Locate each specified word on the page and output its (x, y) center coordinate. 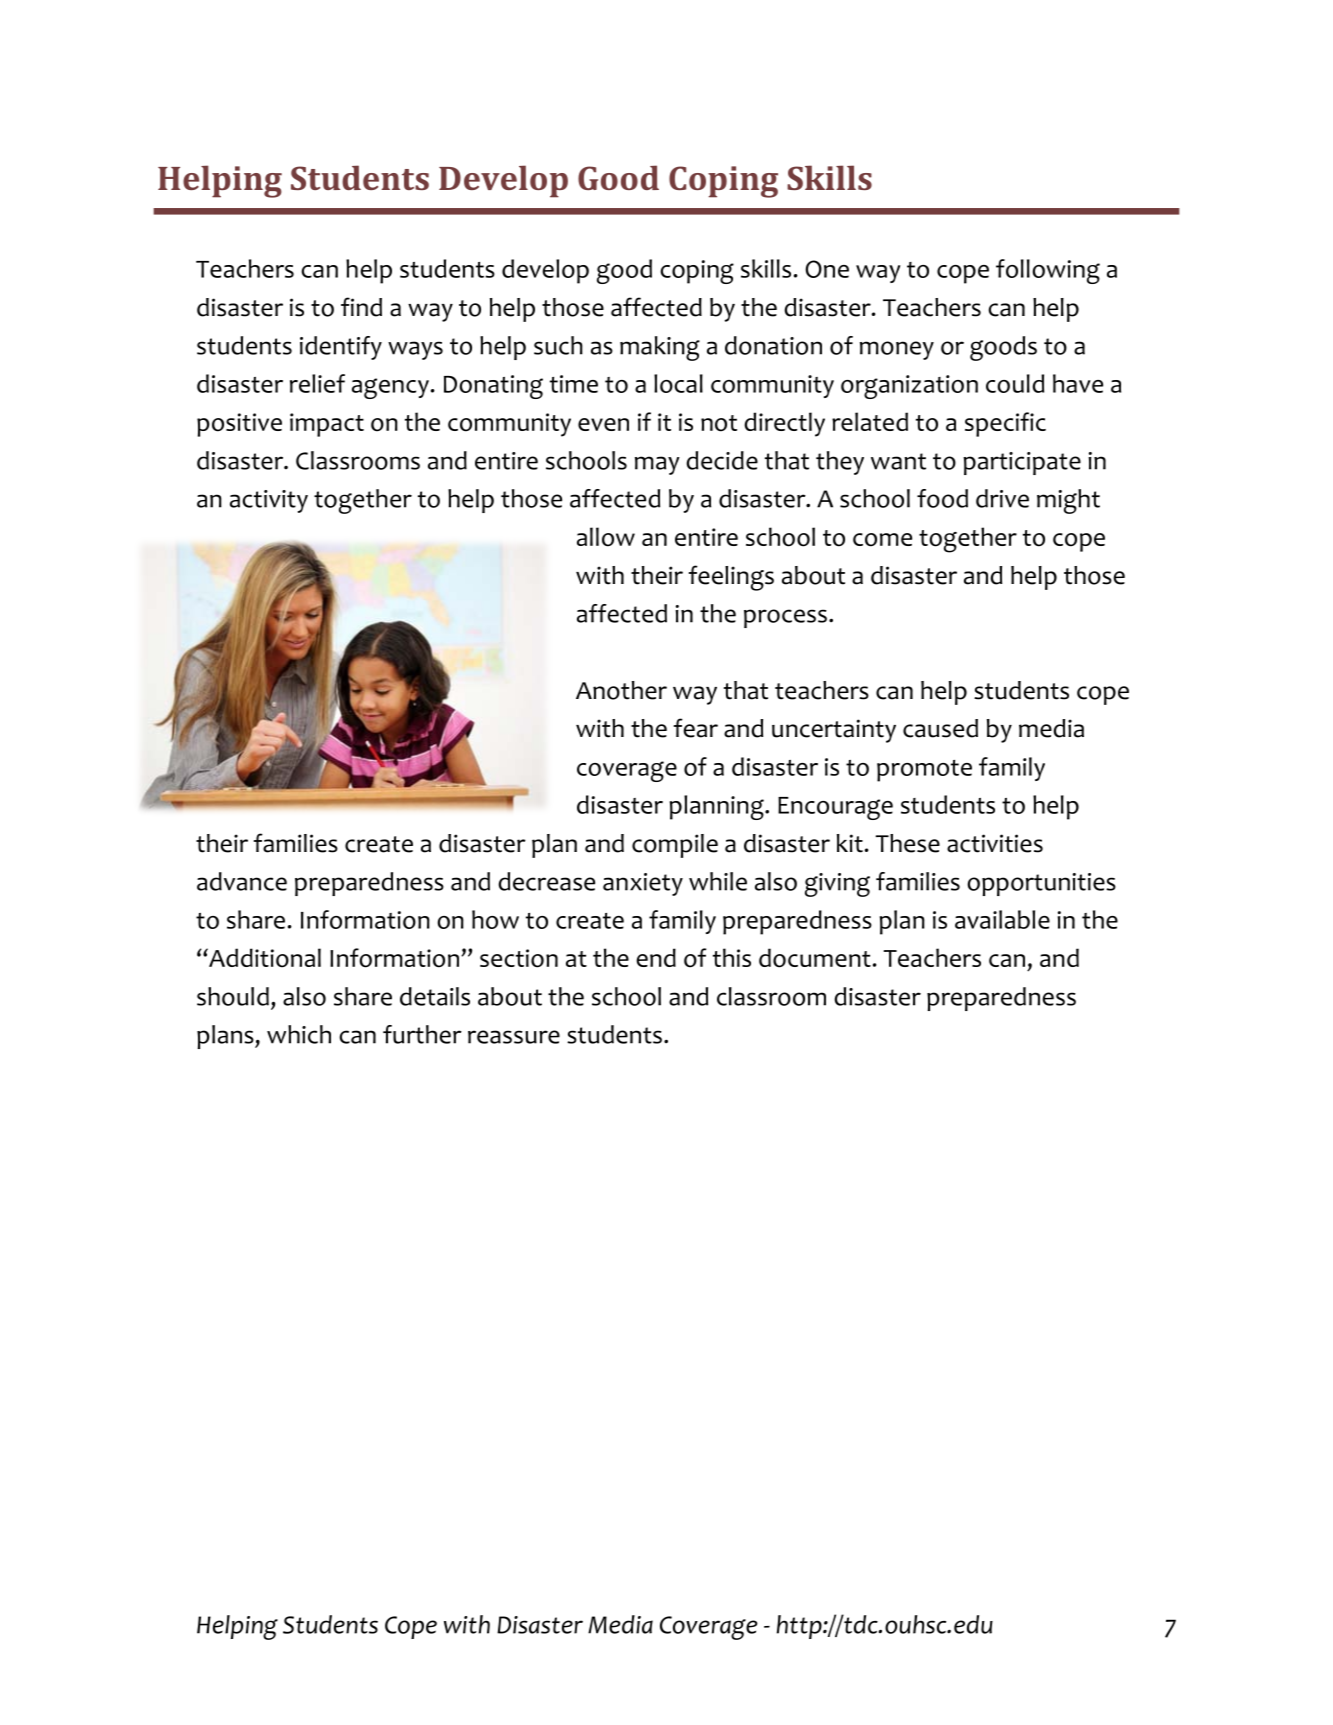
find (361, 307)
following (1048, 271)
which (299, 1034)
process (785, 618)
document (815, 958)
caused (940, 728)
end (656, 957)
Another (621, 690)
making (660, 348)
